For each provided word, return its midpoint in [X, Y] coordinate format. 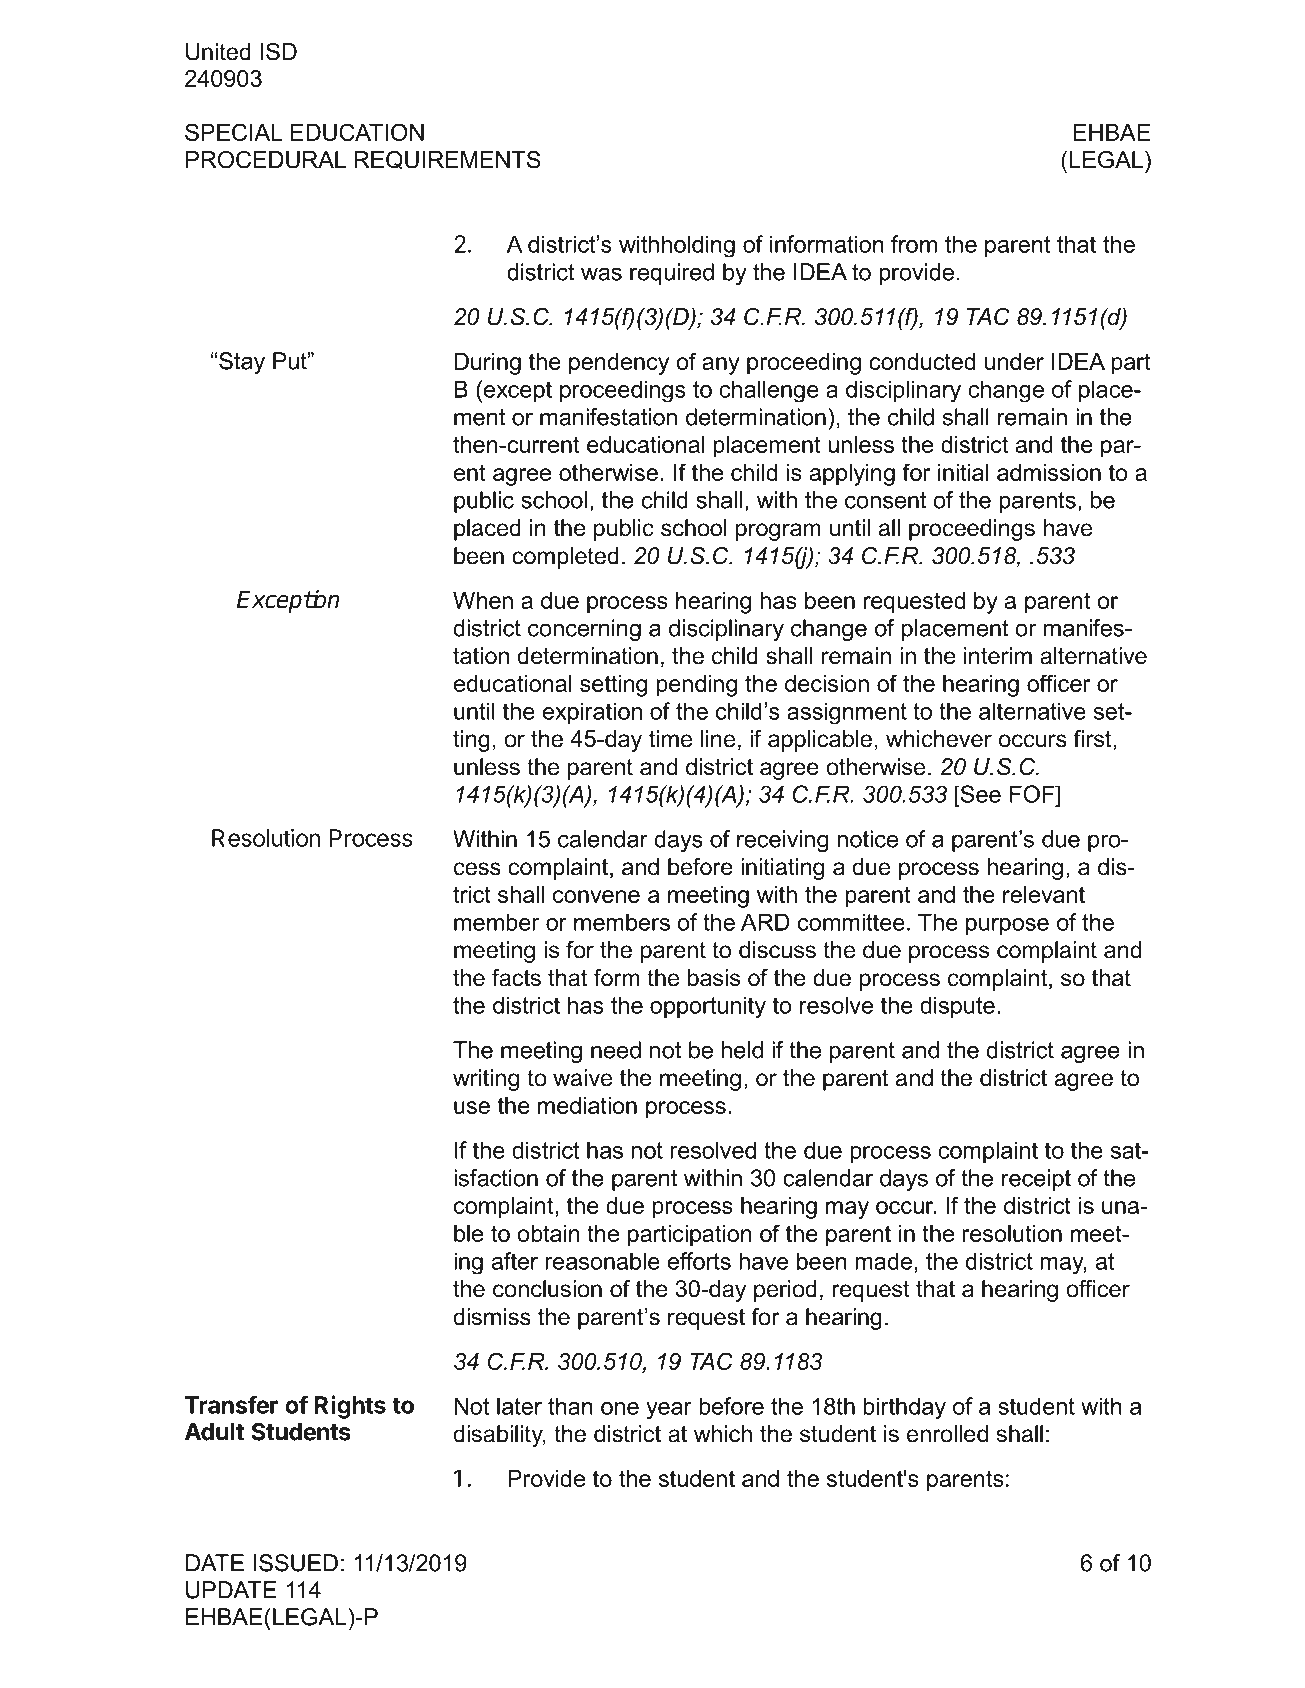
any [721, 366]
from [914, 244]
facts [516, 978]
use [472, 1107]
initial [963, 472]
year [669, 1411]
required [672, 274]
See [980, 794]
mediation [587, 1105]
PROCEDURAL [266, 160]
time [670, 739]
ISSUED [296, 1563]
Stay [242, 363]
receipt [1036, 1180]
